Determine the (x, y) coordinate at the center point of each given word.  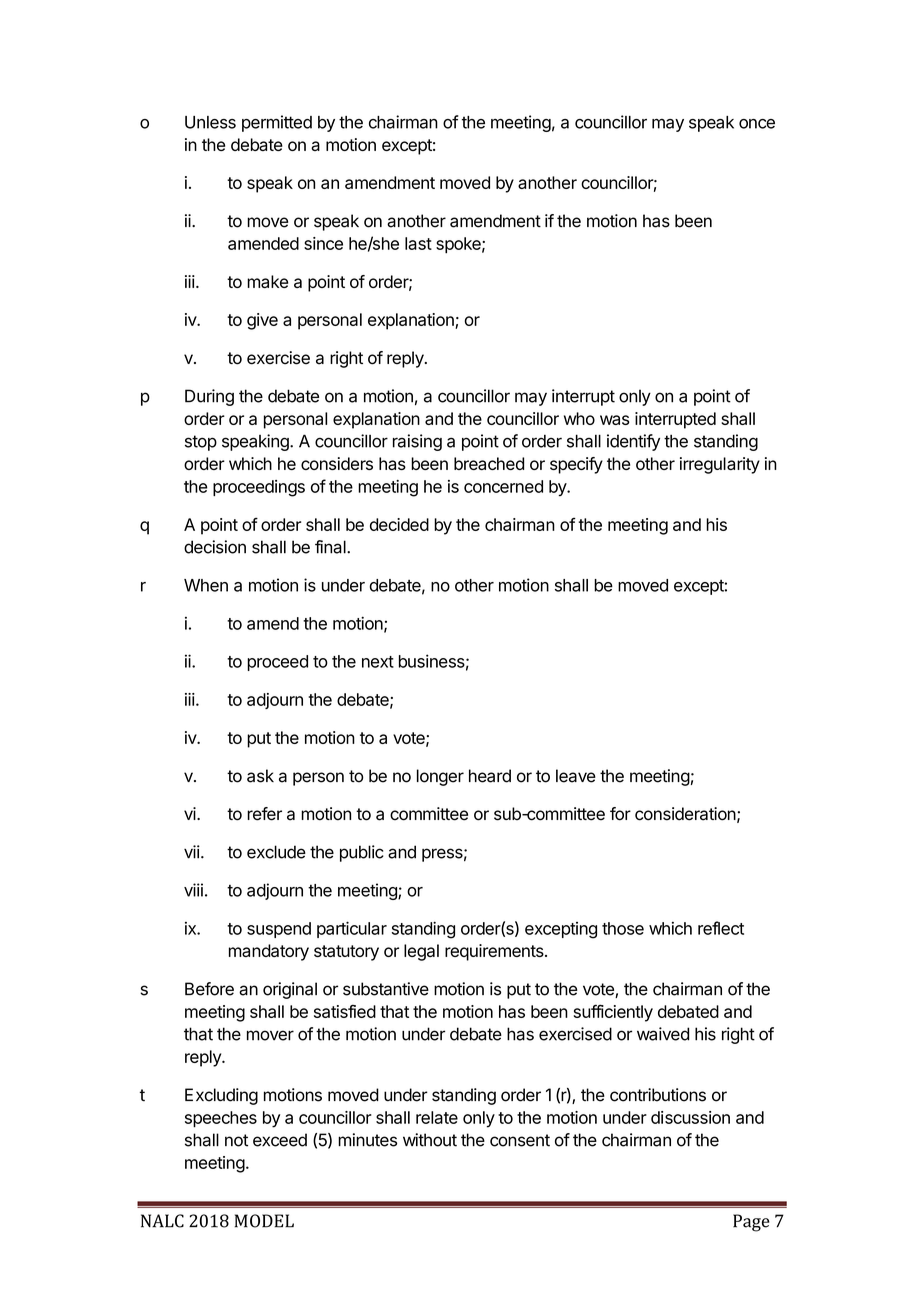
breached (489, 463)
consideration (685, 814)
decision (215, 547)
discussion (690, 1117)
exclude (276, 852)
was (615, 420)
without (430, 1140)
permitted (277, 123)
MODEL (264, 1221)
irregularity (720, 465)
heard (490, 776)
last (418, 243)
